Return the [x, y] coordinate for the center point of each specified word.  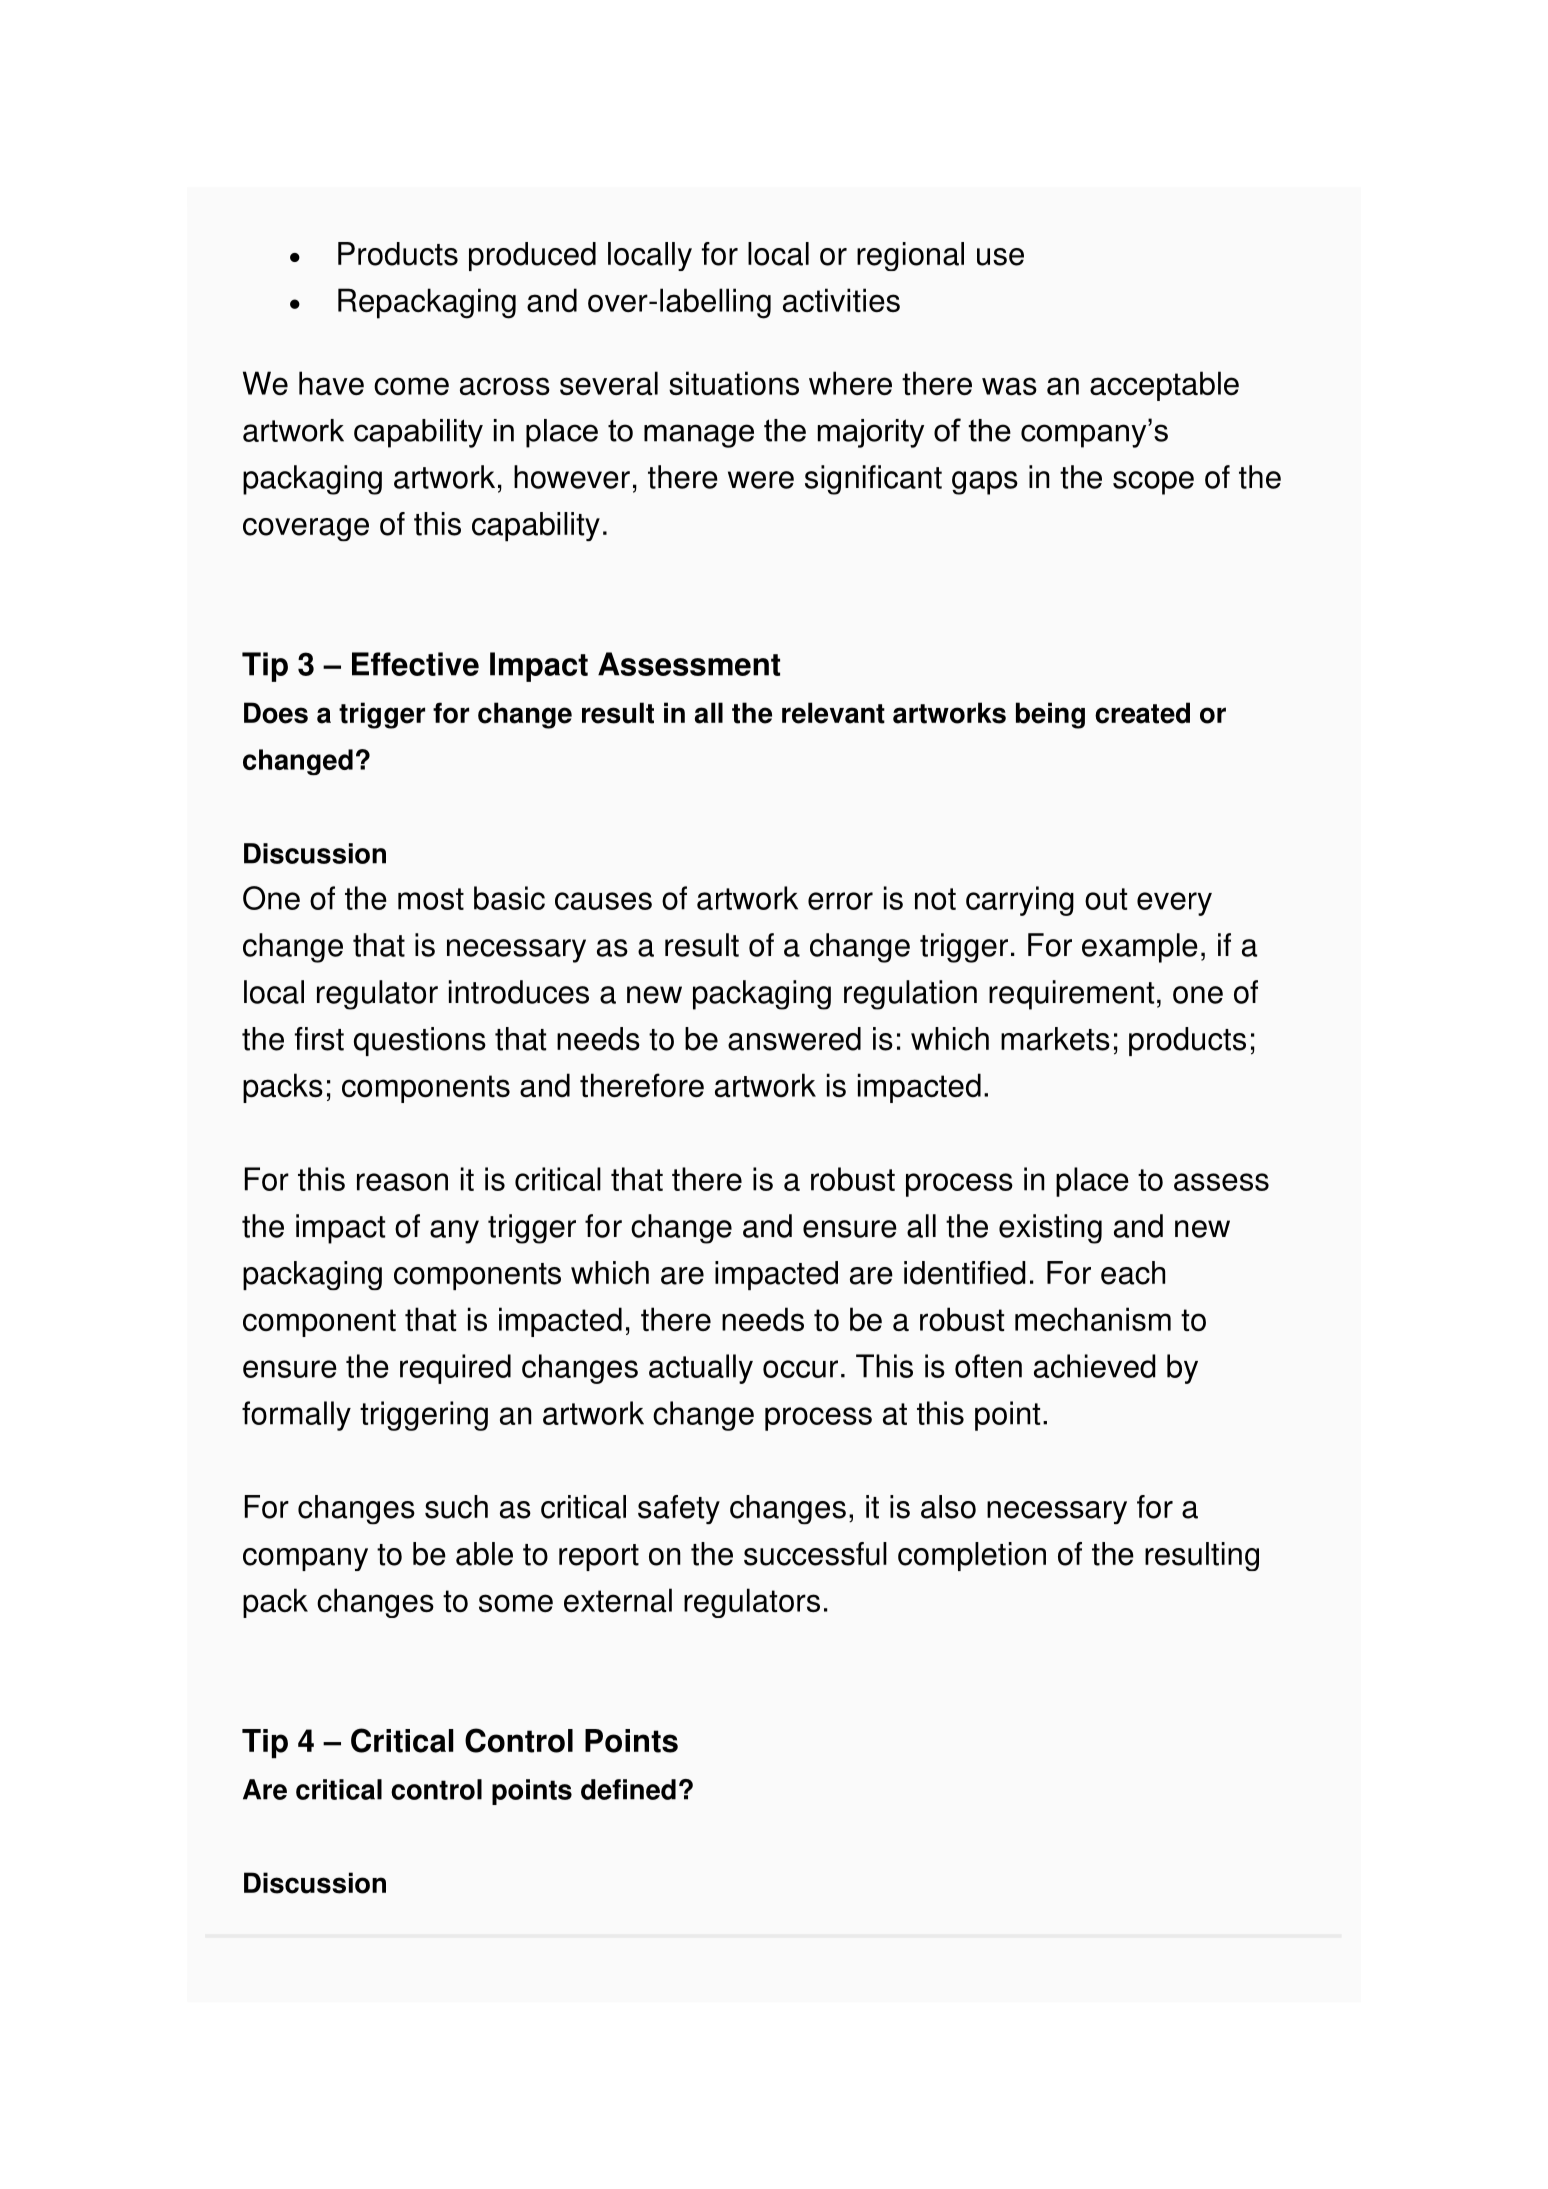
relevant [833, 713]
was [1009, 386]
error [840, 901]
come [411, 386]
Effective [415, 664]
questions [420, 1041]
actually [701, 1369]
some [516, 1603]
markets [1055, 1039]
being [1050, 715]
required [455, 1369]
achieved [1095, 1366]
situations [734, 383]
